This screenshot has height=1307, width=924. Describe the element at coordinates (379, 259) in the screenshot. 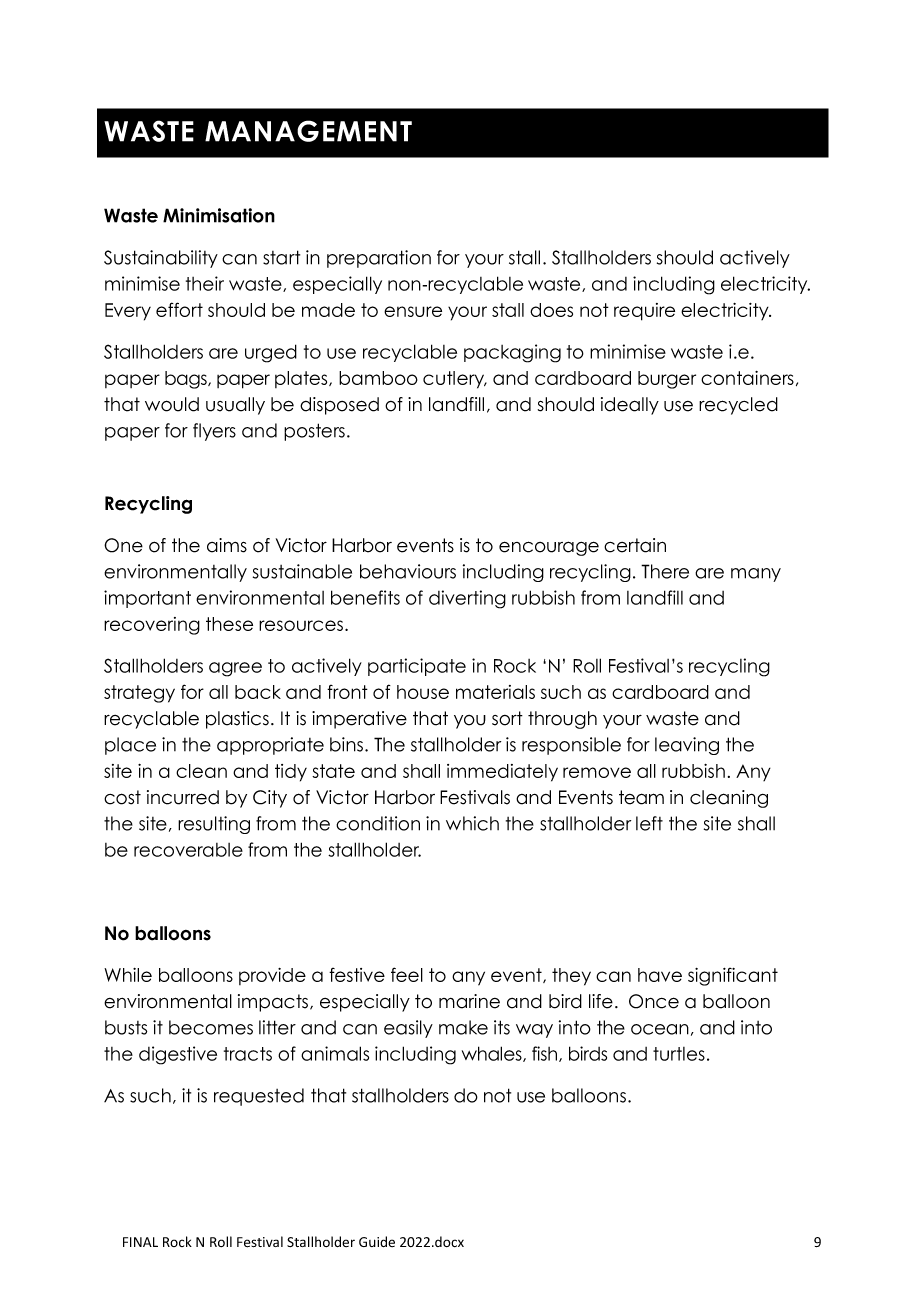

I see `preparation` at that location.
